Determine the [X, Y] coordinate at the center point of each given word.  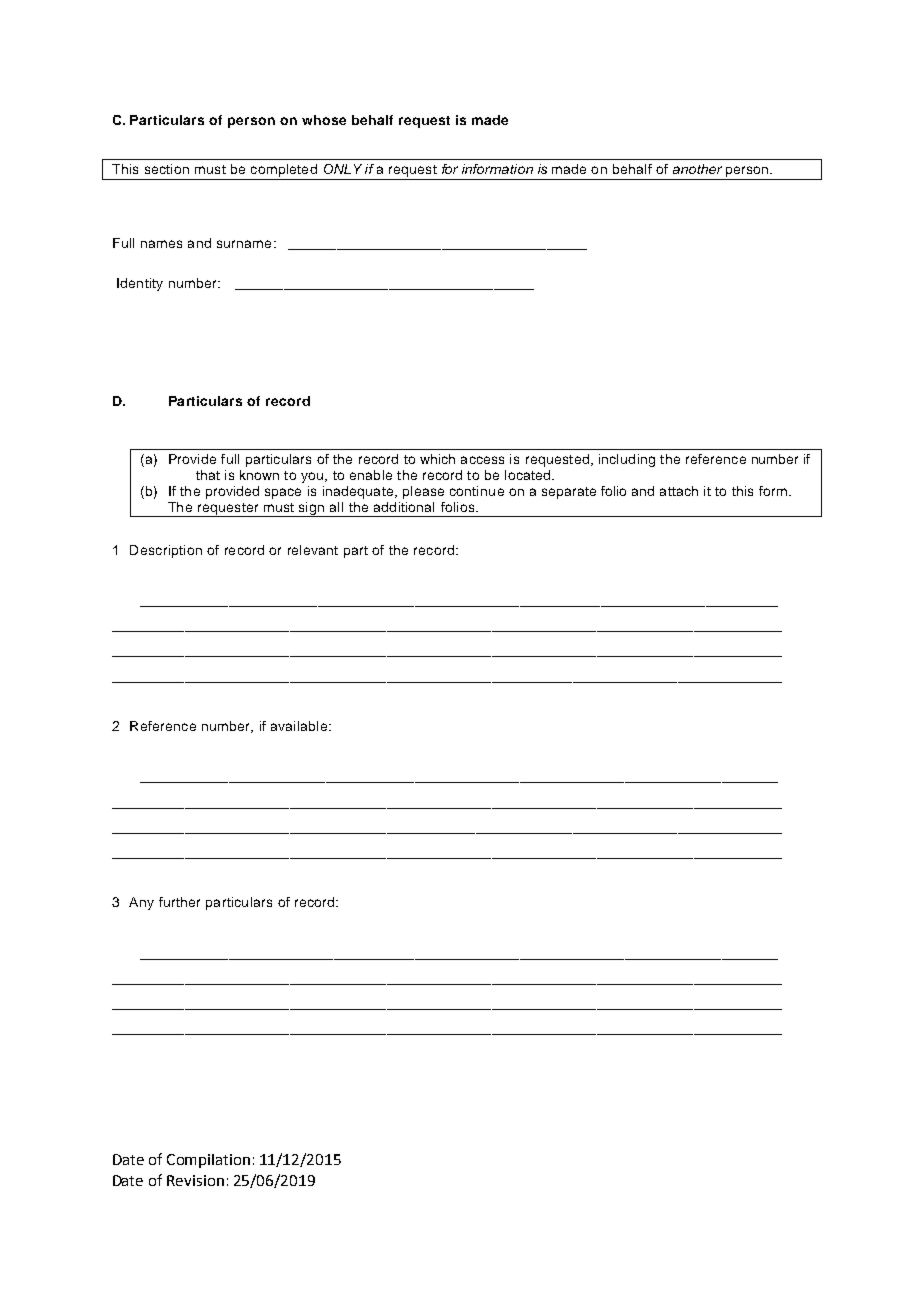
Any [141, 903]
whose [324, 120]
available [300, 726]
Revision [195, 1180]
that [208, 475]
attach [679, 491]
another [697, 169]
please [423, 492]
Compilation [208, 1161]
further [179, 902]
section [167, 169]
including [627, 460]
